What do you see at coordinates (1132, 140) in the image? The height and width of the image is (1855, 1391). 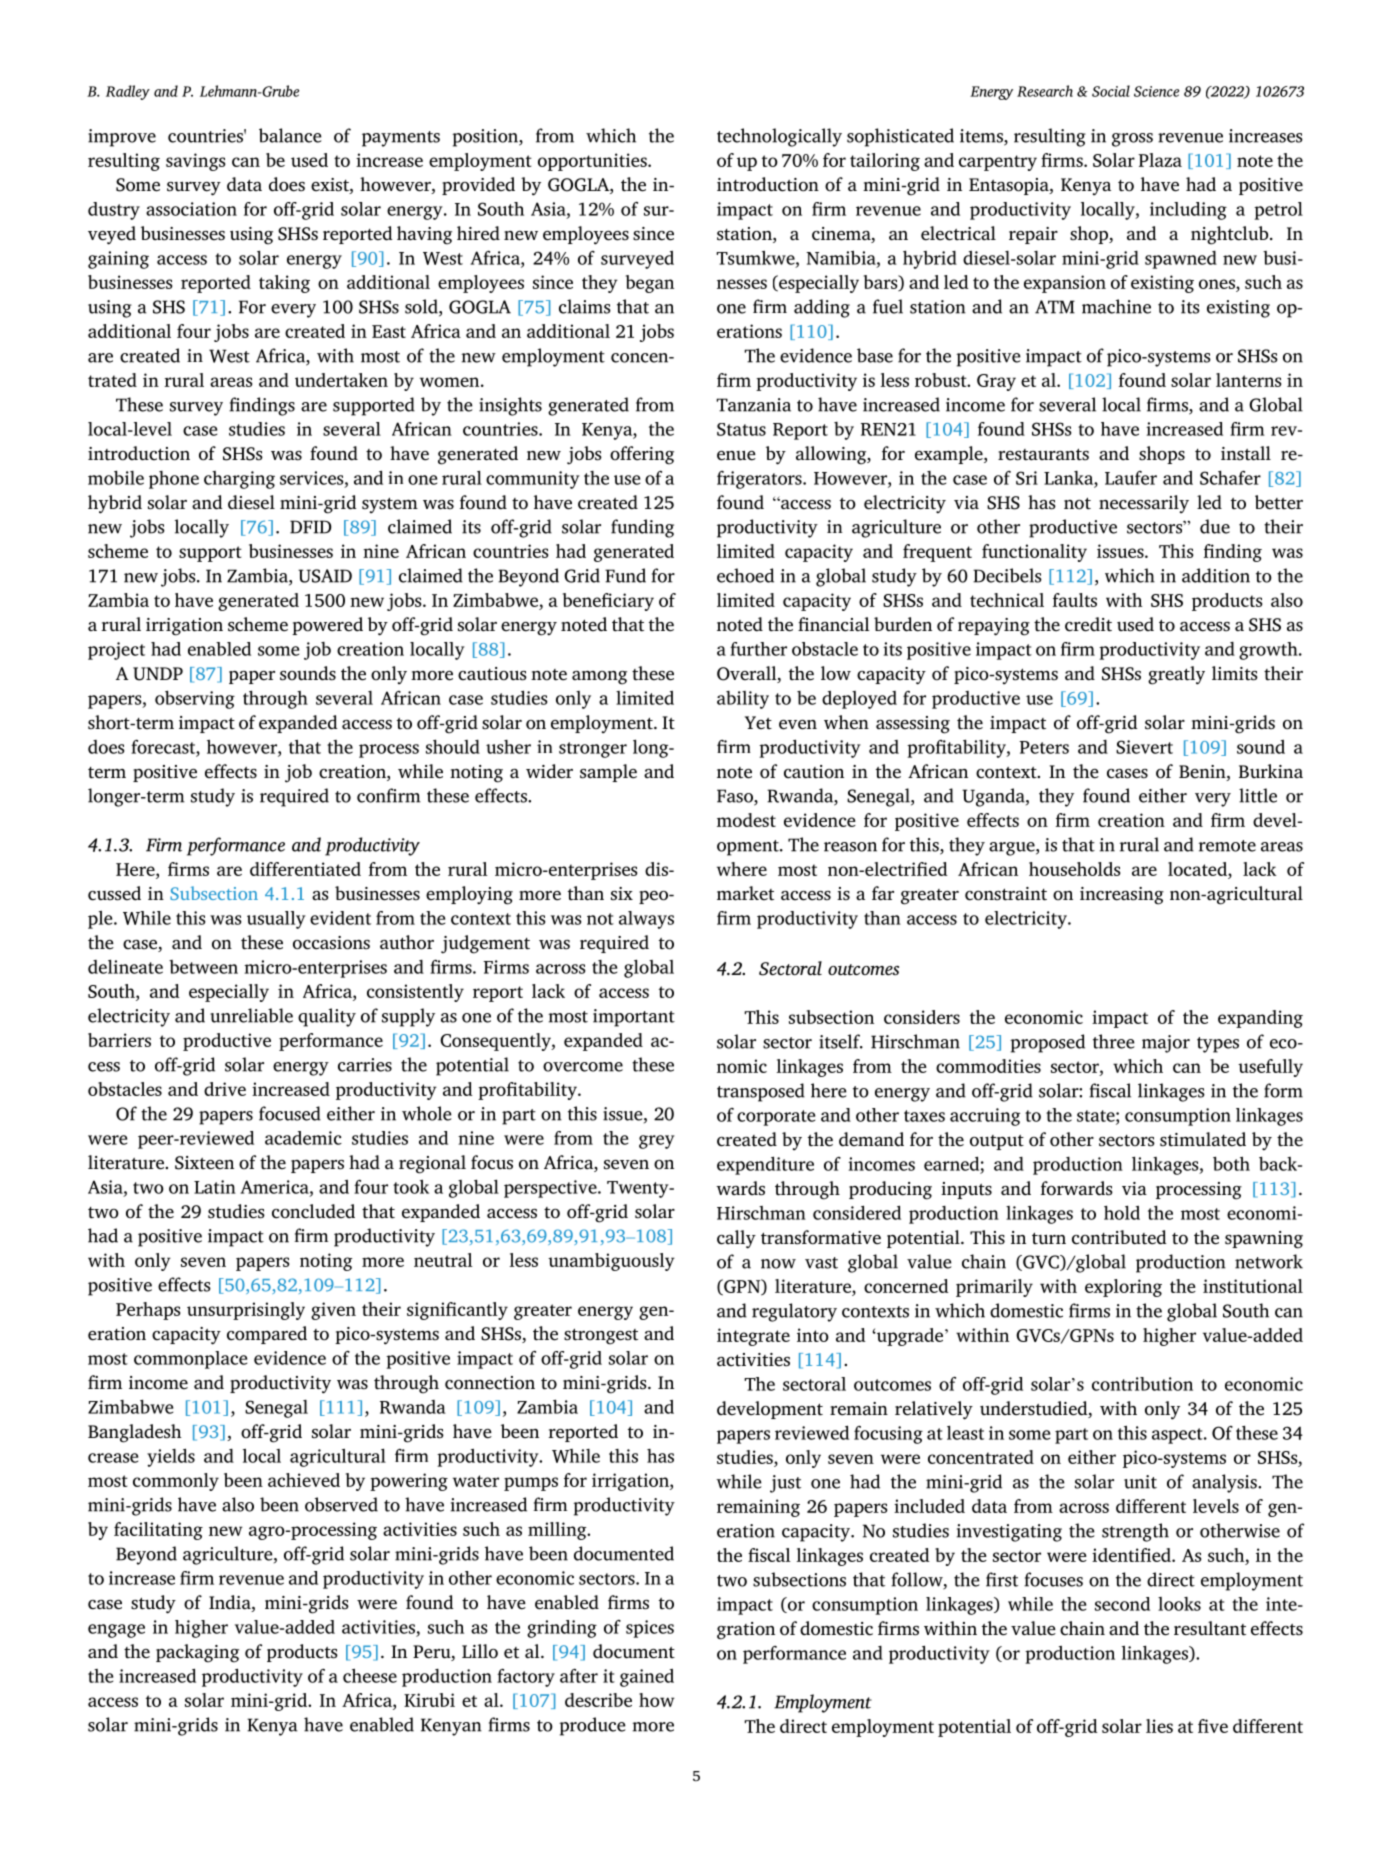 I see `gross` at bounding box center [1132, 140].
